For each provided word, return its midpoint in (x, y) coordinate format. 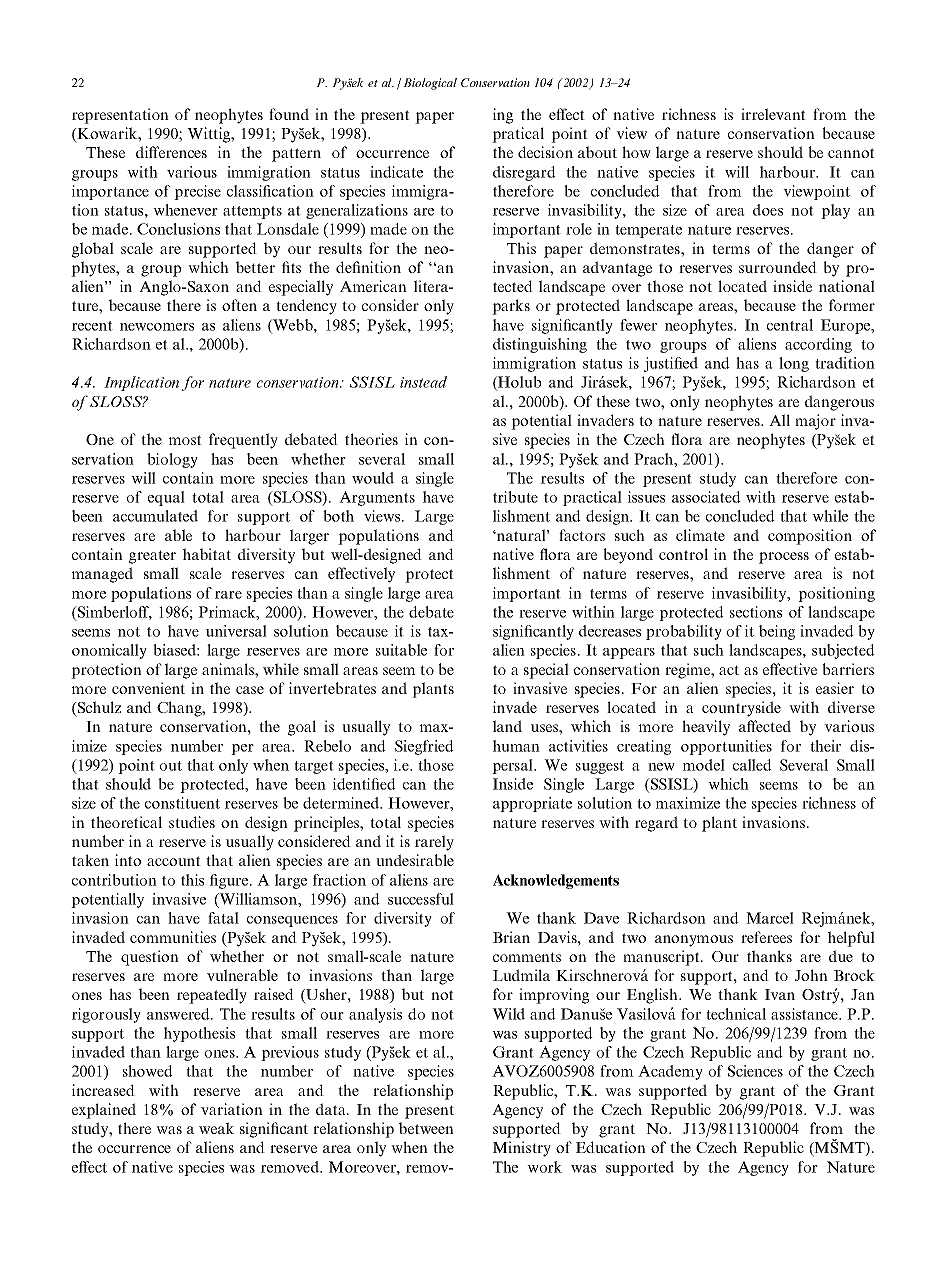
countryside (741, 709)
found (289, 114)
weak (216, 1128)
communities (173, 937)
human (516, 746)
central (790, 325)
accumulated (155, 516)
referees (766, 937)
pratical (518, 135)
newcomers (157, 327)
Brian (511, 937)
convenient (148, 688)
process (784, 558)
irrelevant (773, 114)
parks (511, 307)
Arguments (377, 498)
